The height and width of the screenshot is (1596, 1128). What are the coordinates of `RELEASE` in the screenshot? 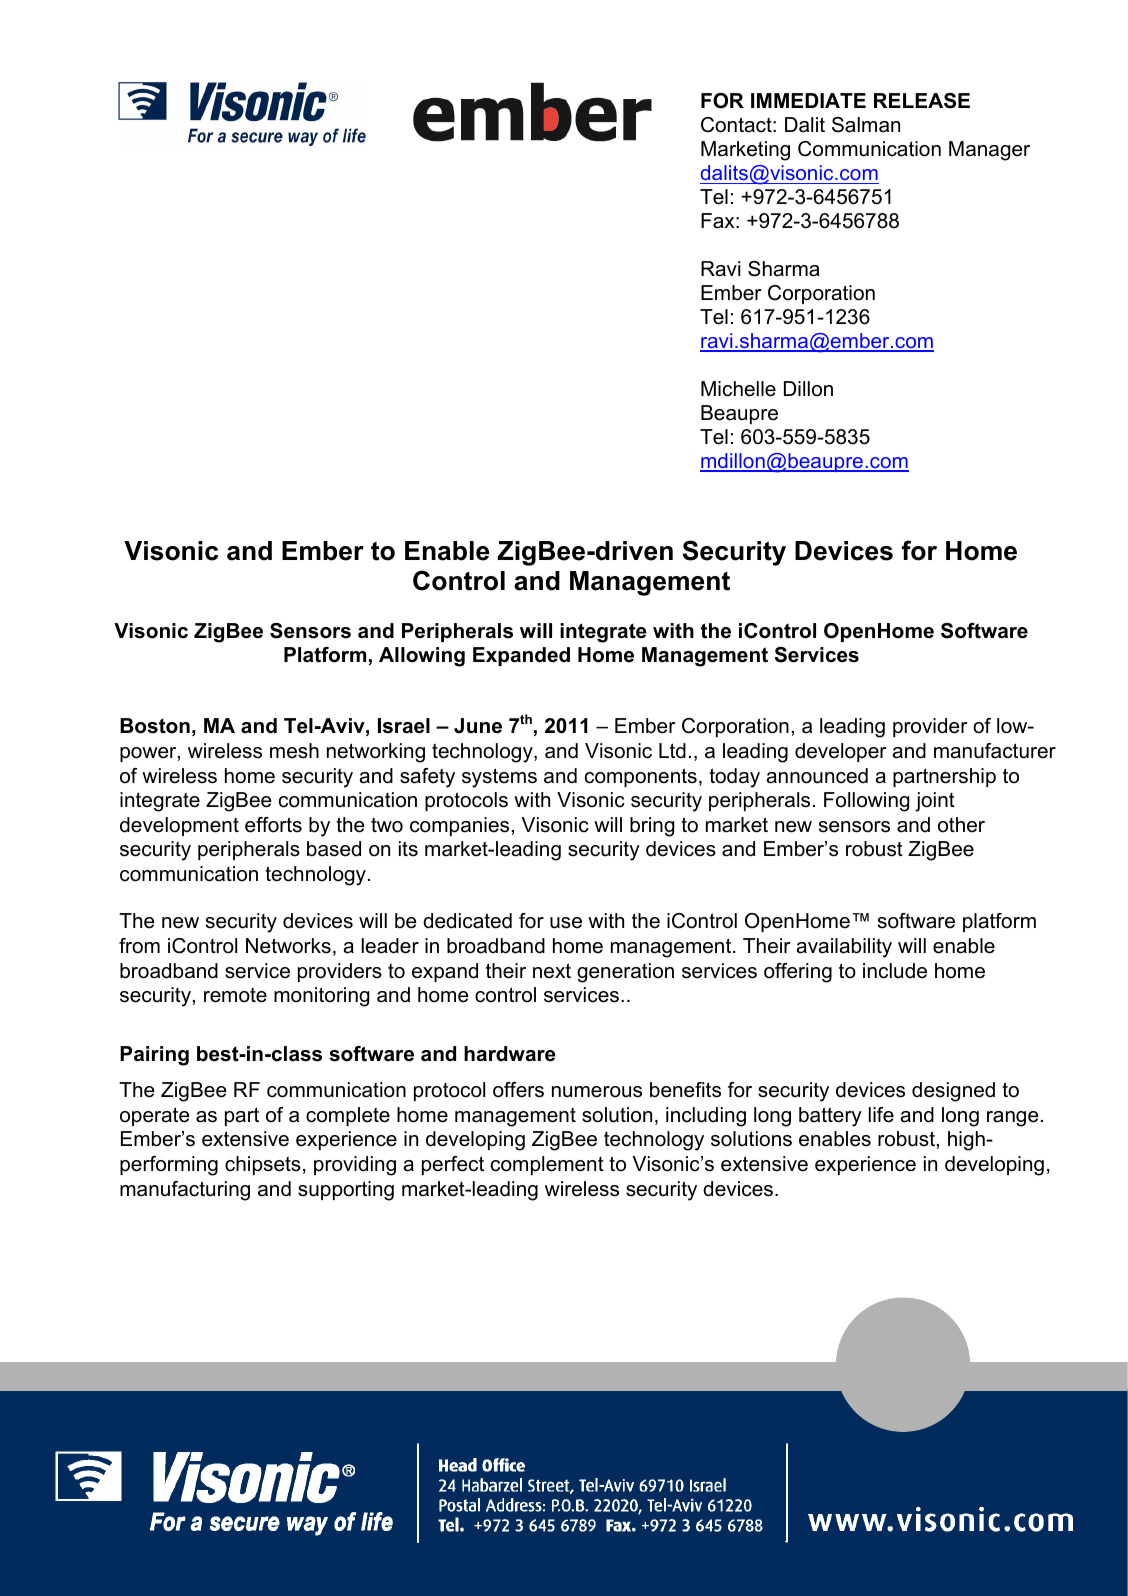 It's located at (922, 101).
